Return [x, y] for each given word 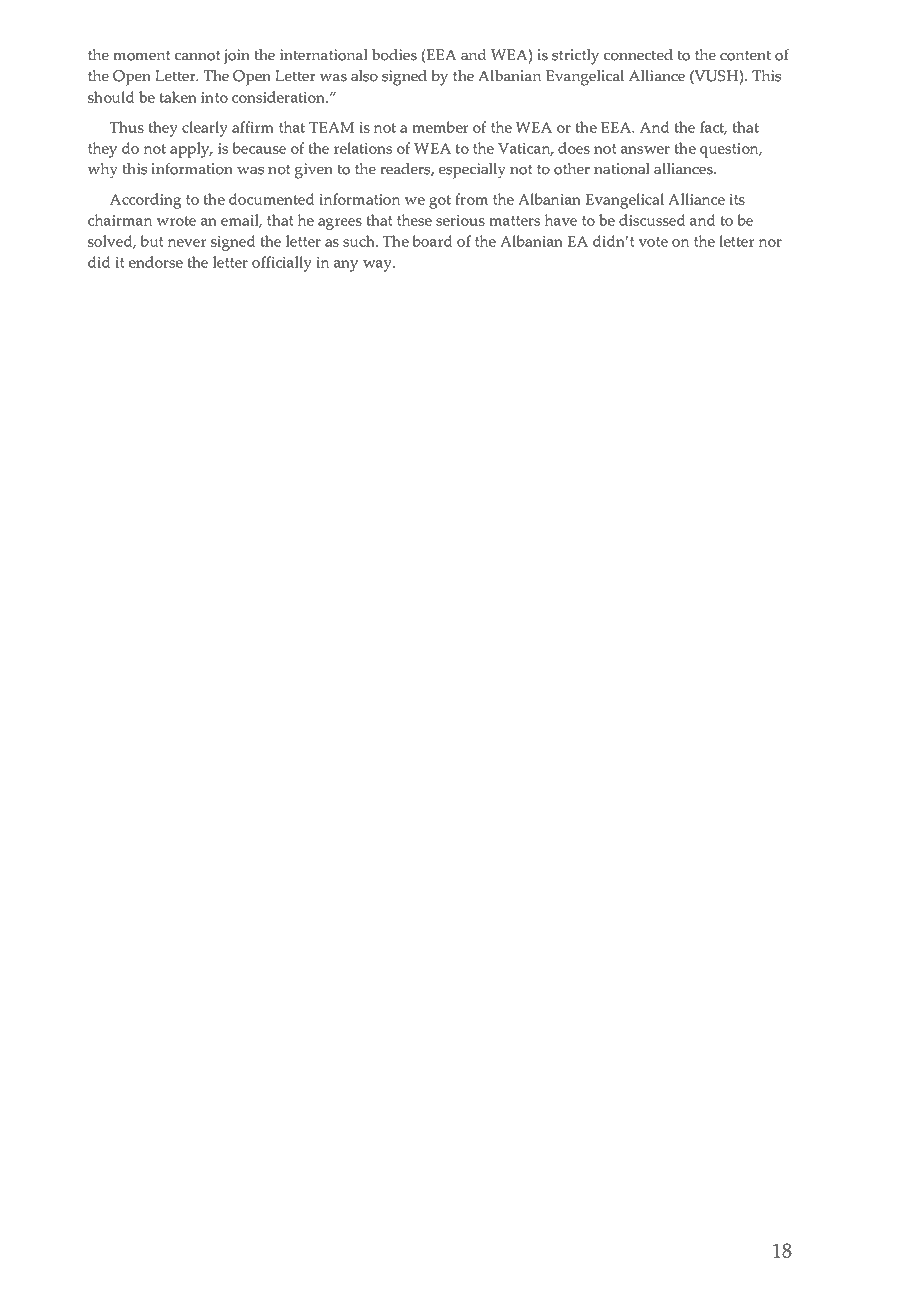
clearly [205, 129]
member [440, 127]
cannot [198, 55]
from [471, 199]
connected [638, 55]
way [378, 266]
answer [645, 150]
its [737, 199]
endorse [156, 262]
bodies [394, 55]
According [145, 201]
